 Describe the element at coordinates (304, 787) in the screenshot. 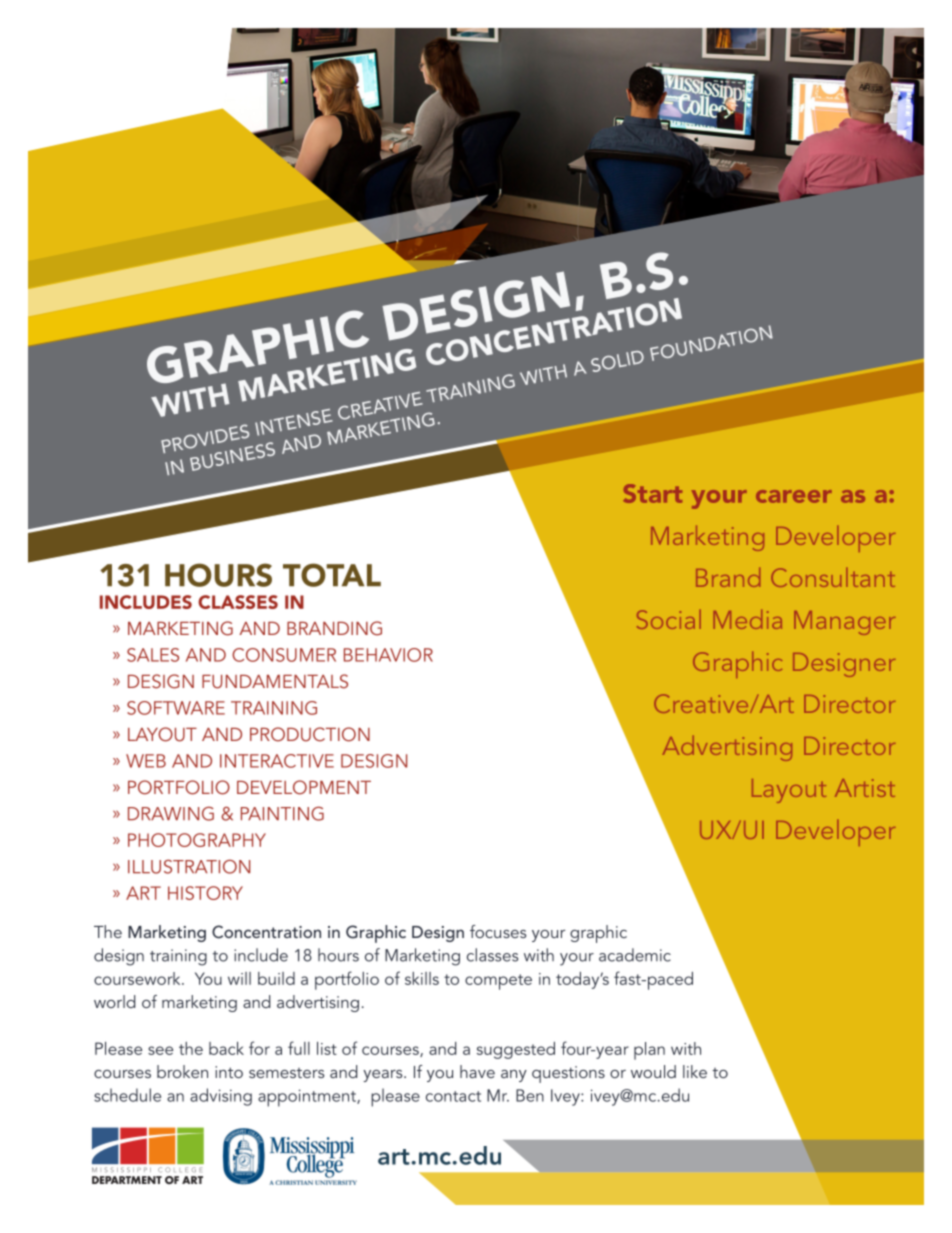

I see `DEVELOPMENT` at that location.
